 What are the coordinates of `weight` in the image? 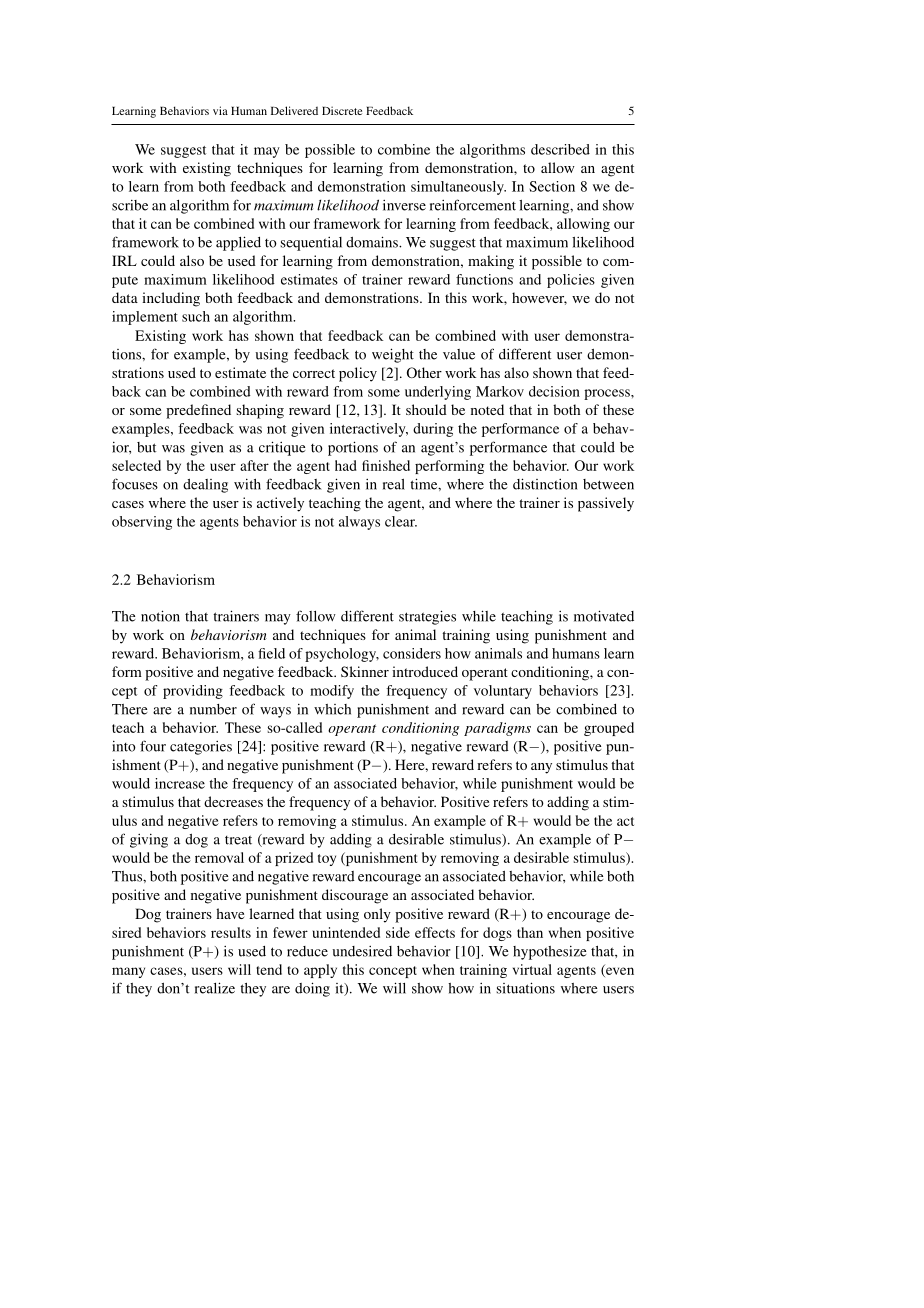 It's located at (393, 355).
